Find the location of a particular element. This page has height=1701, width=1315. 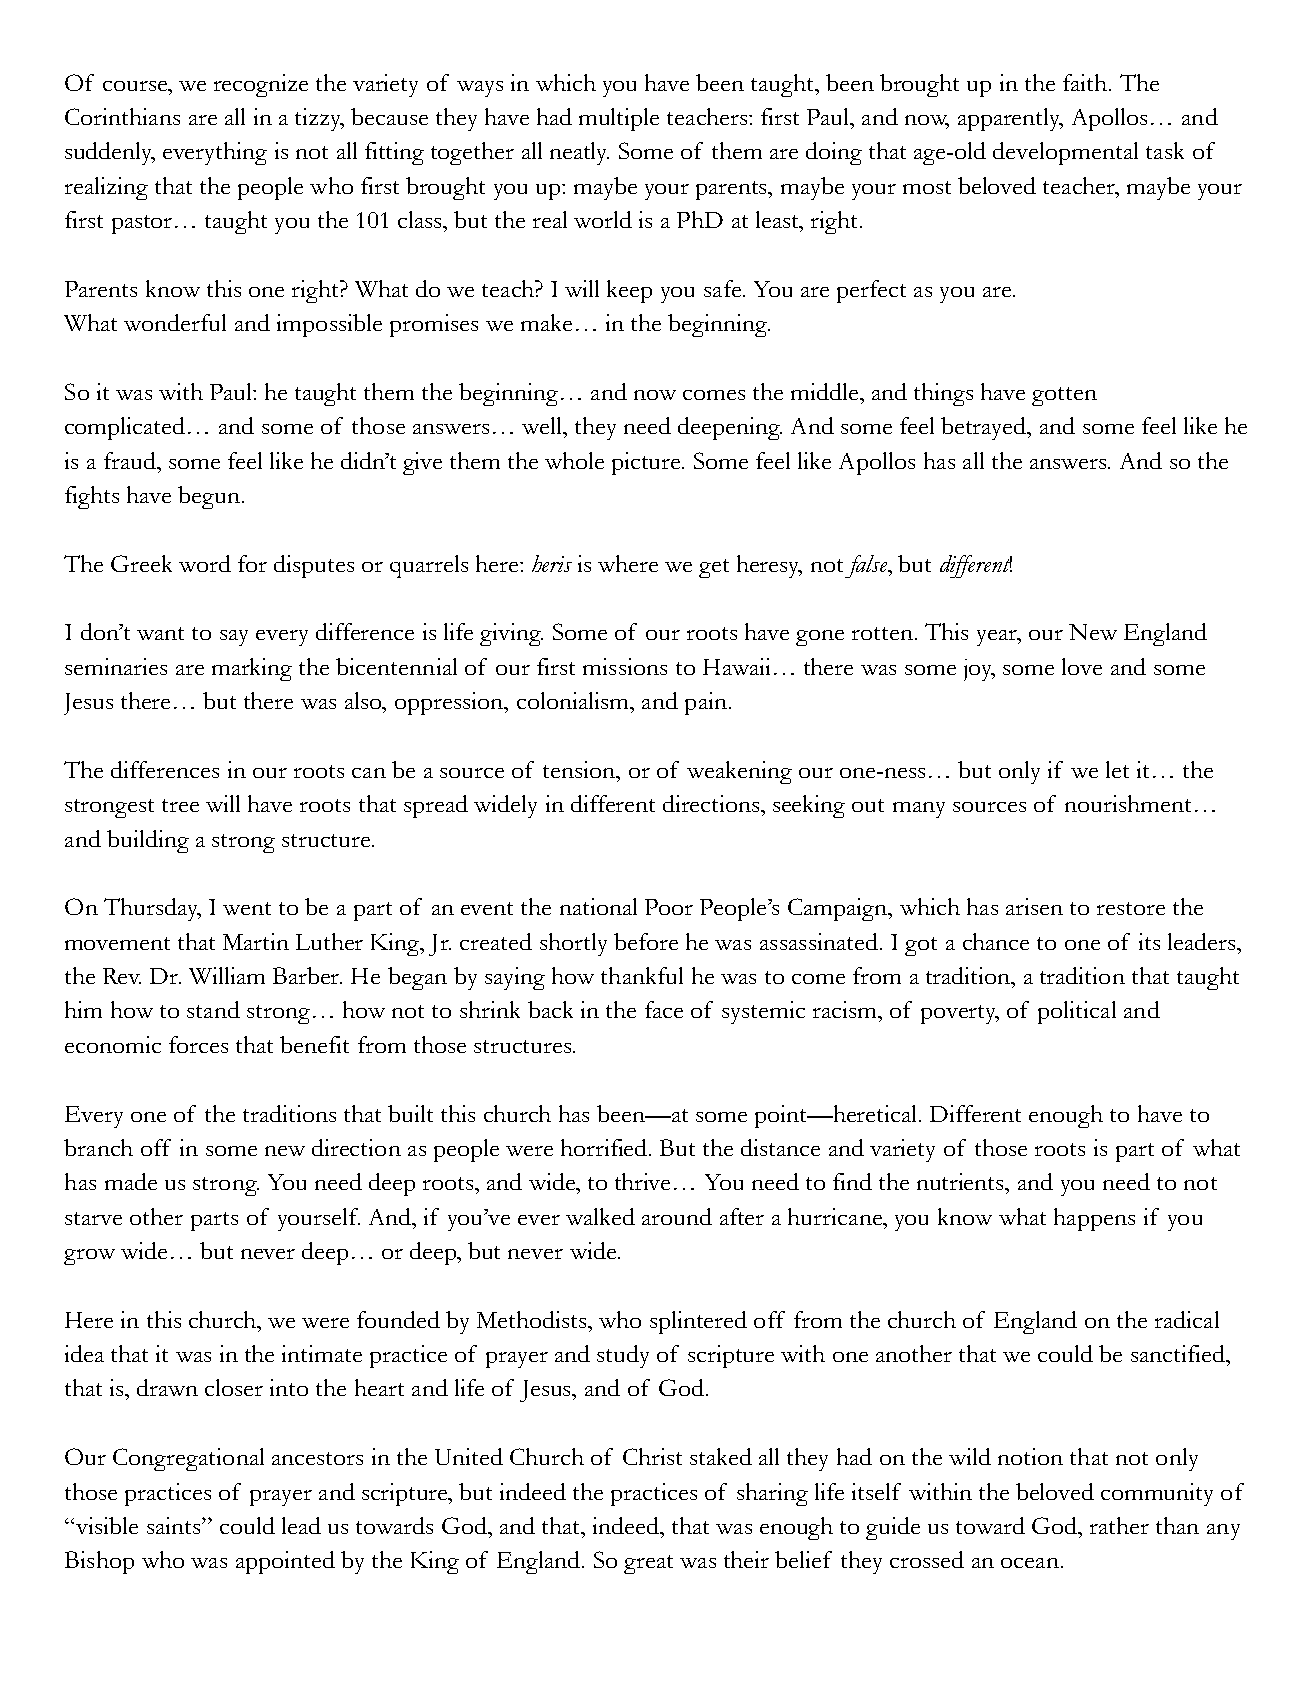

multiple is located at coordinates (619, 119).
